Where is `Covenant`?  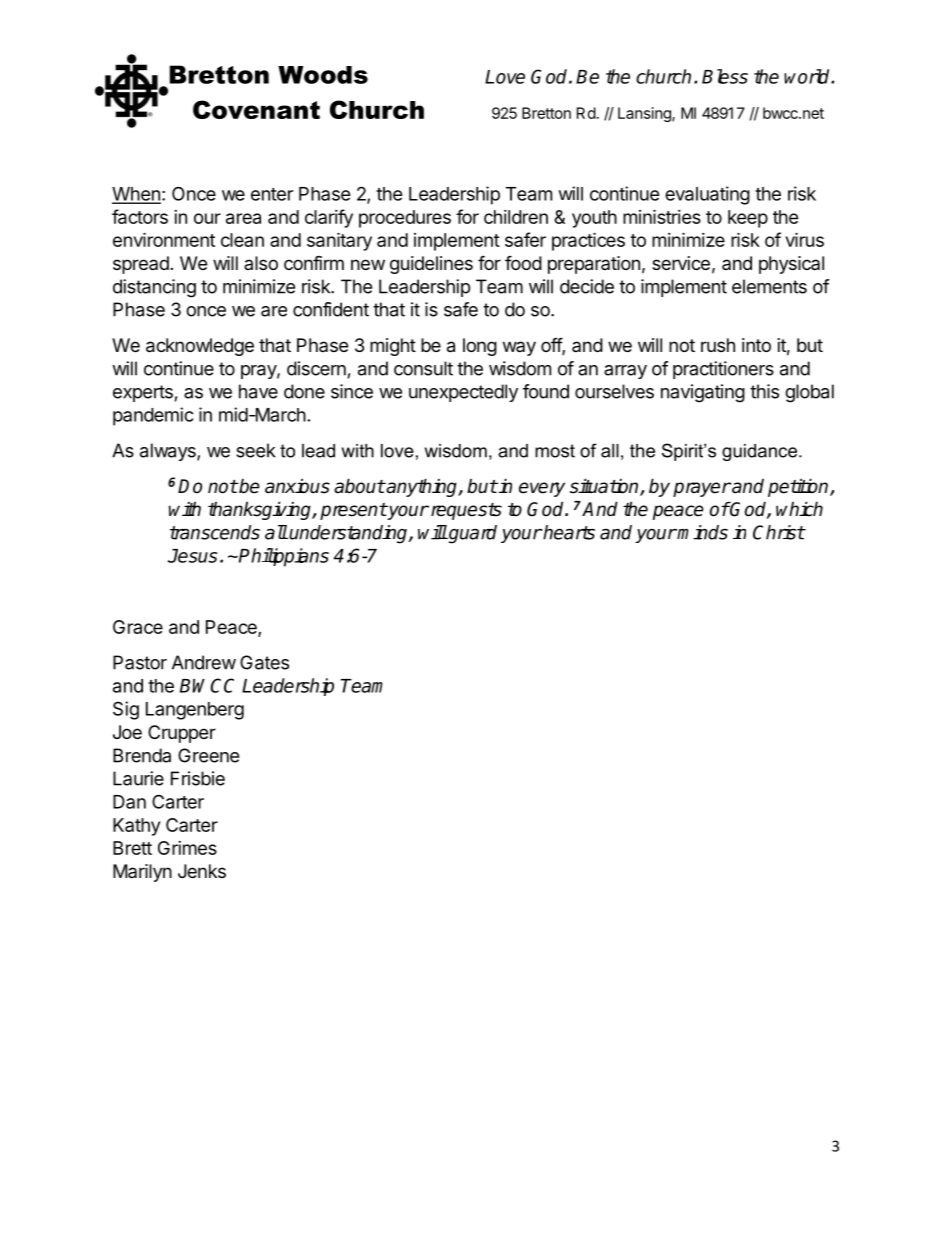 Covenant is located at coordinates (256, 109).
